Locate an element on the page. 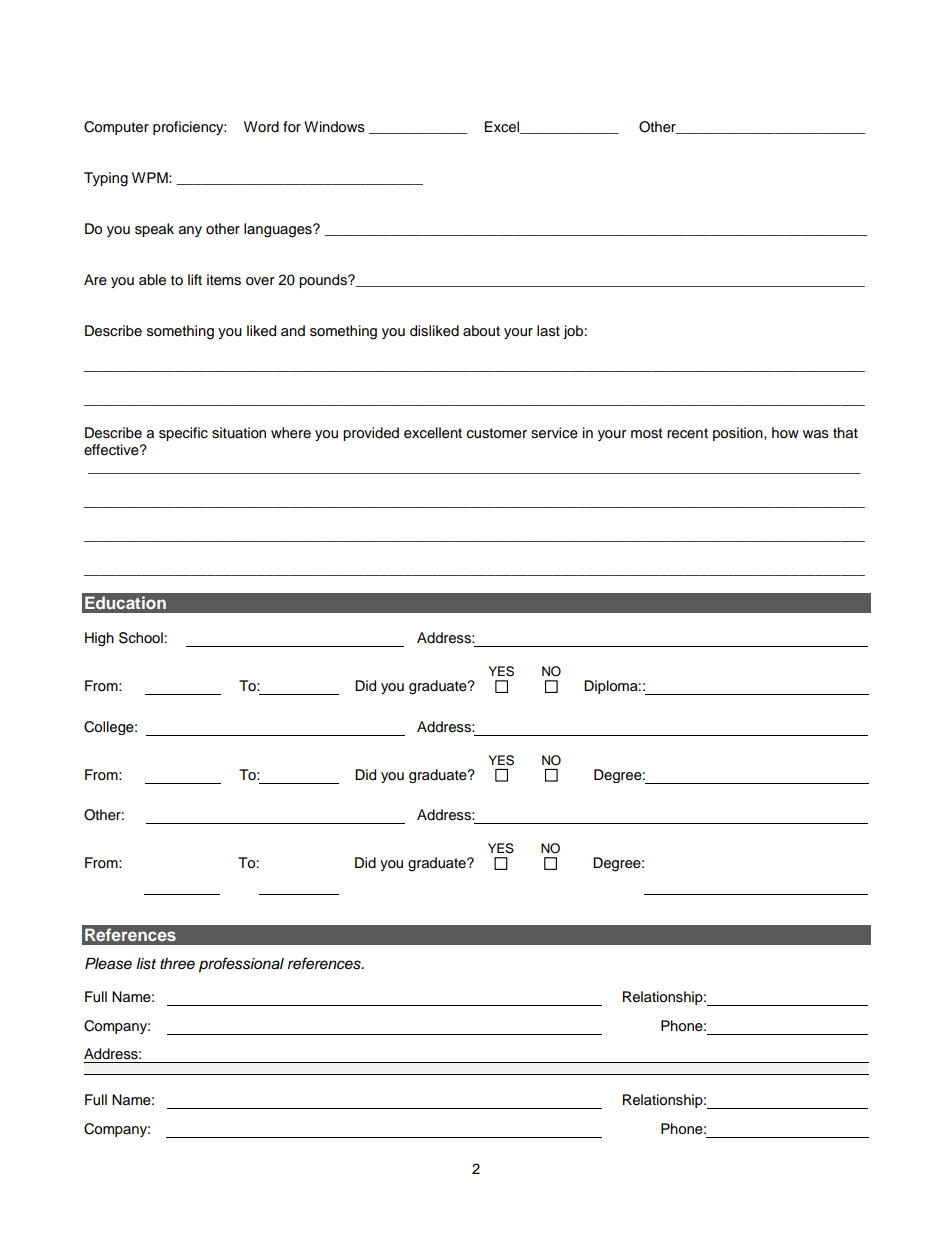 The height and width of the page is (1233, 952). last is located at coordinates (548, 331).
